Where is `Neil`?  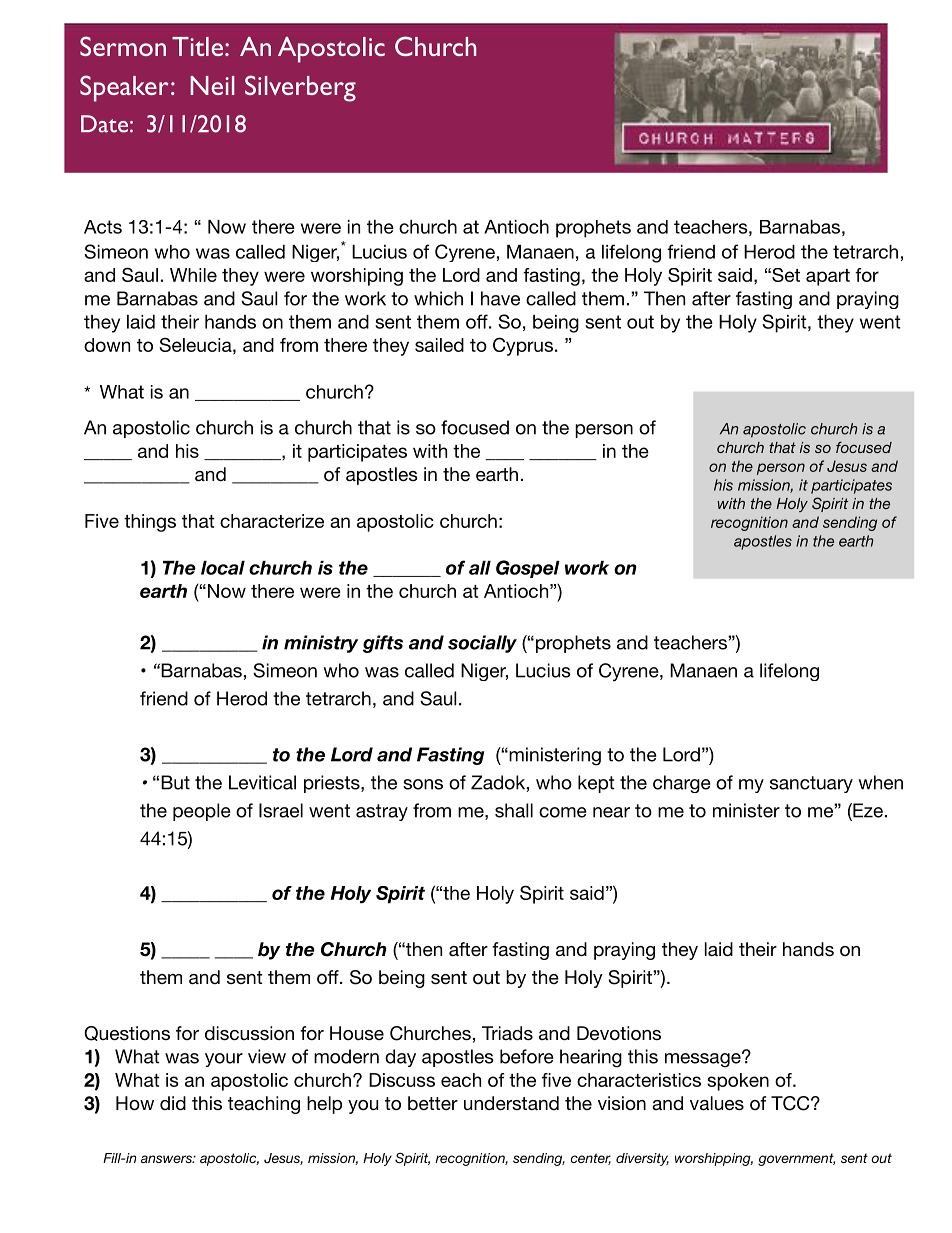
Neil is located at coordinates (212, 85).
